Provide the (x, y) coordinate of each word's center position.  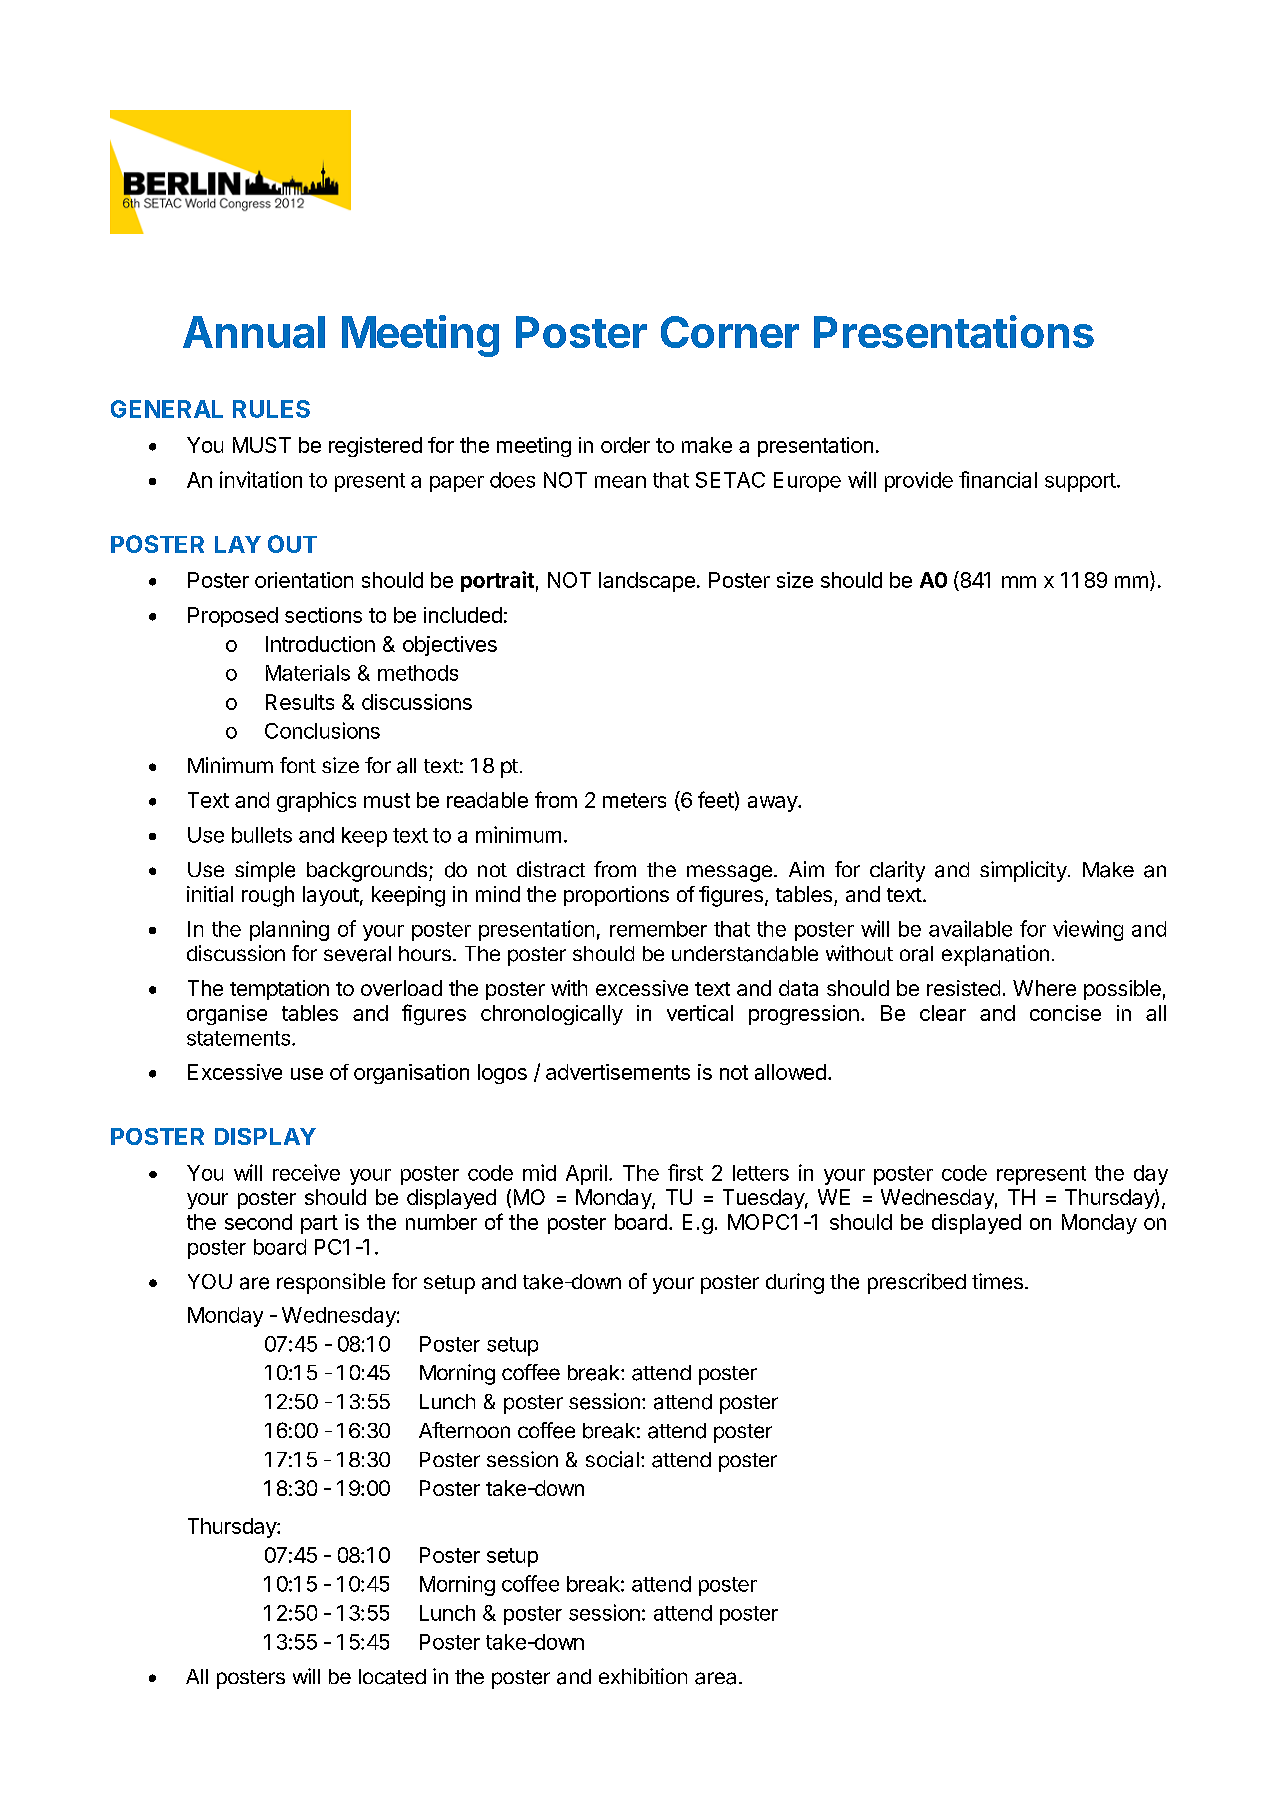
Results (300, 702)
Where (1044, 988)
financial (998, 479)
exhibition (643, 1676)
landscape (647, 582)
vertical (700, 1013)
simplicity (1024, 871)
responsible (331, 1283)
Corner (730, 332)
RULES (271, 409)
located (392, 1677)
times (997, 1281)
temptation (279, 990)
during (795, 1283)
